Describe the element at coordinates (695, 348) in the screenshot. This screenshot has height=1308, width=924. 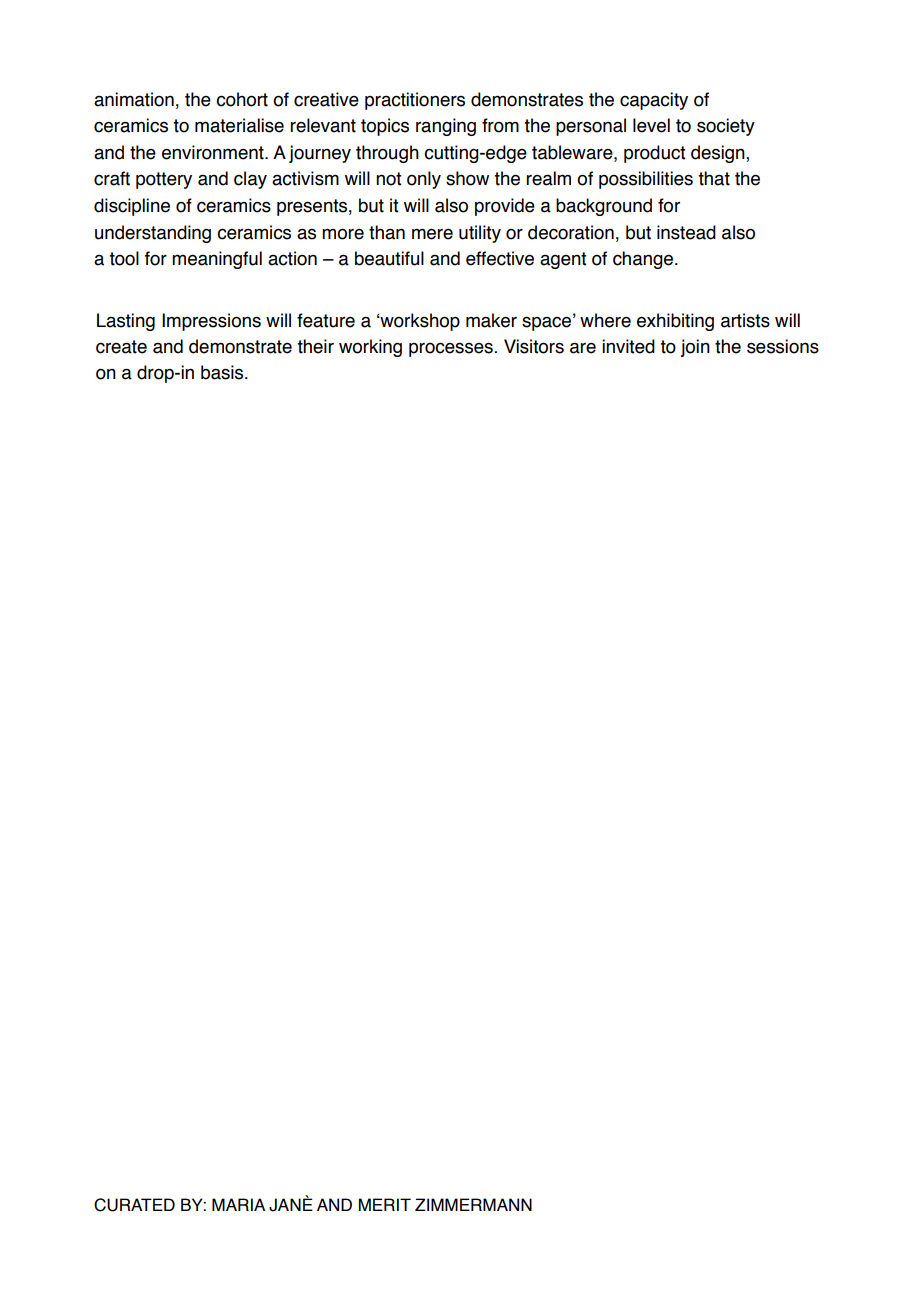
I see `join` at that location.
